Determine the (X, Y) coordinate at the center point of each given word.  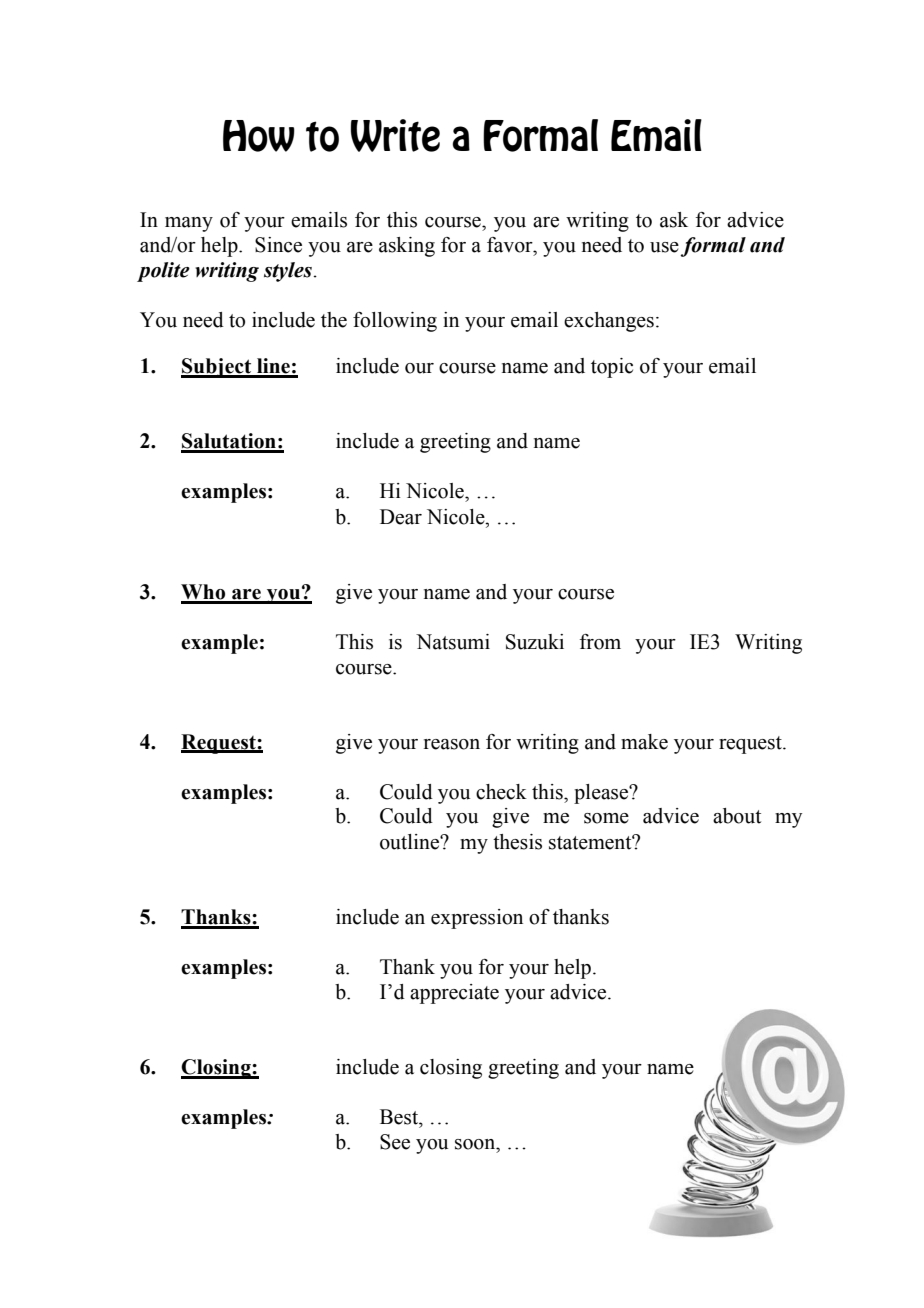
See (395, 1142)
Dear (401, 517)
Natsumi (453, 642)
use (664, 247)
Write (395, 135)
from (600, 642)
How (259, 136)
